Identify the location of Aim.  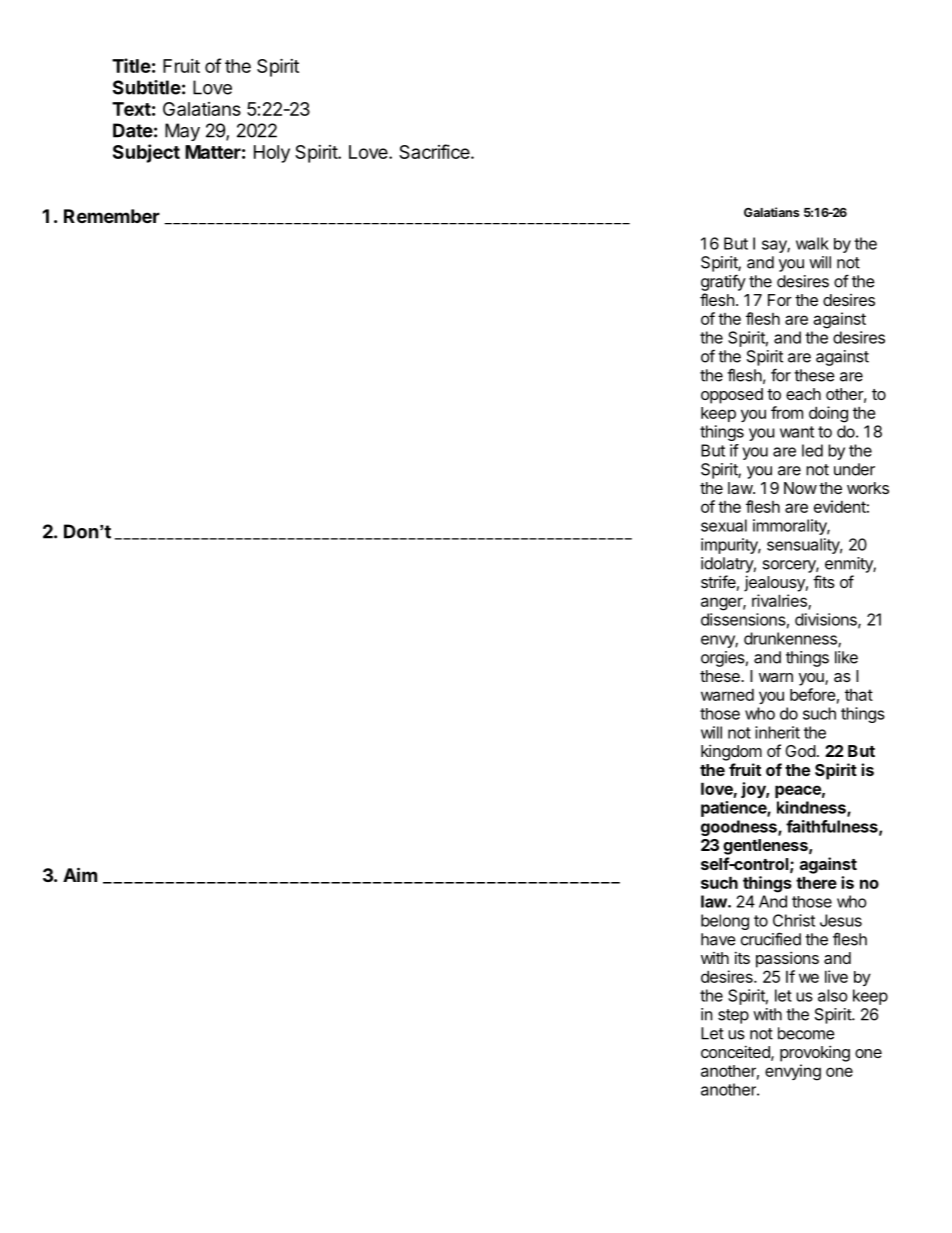
(80, 874).
